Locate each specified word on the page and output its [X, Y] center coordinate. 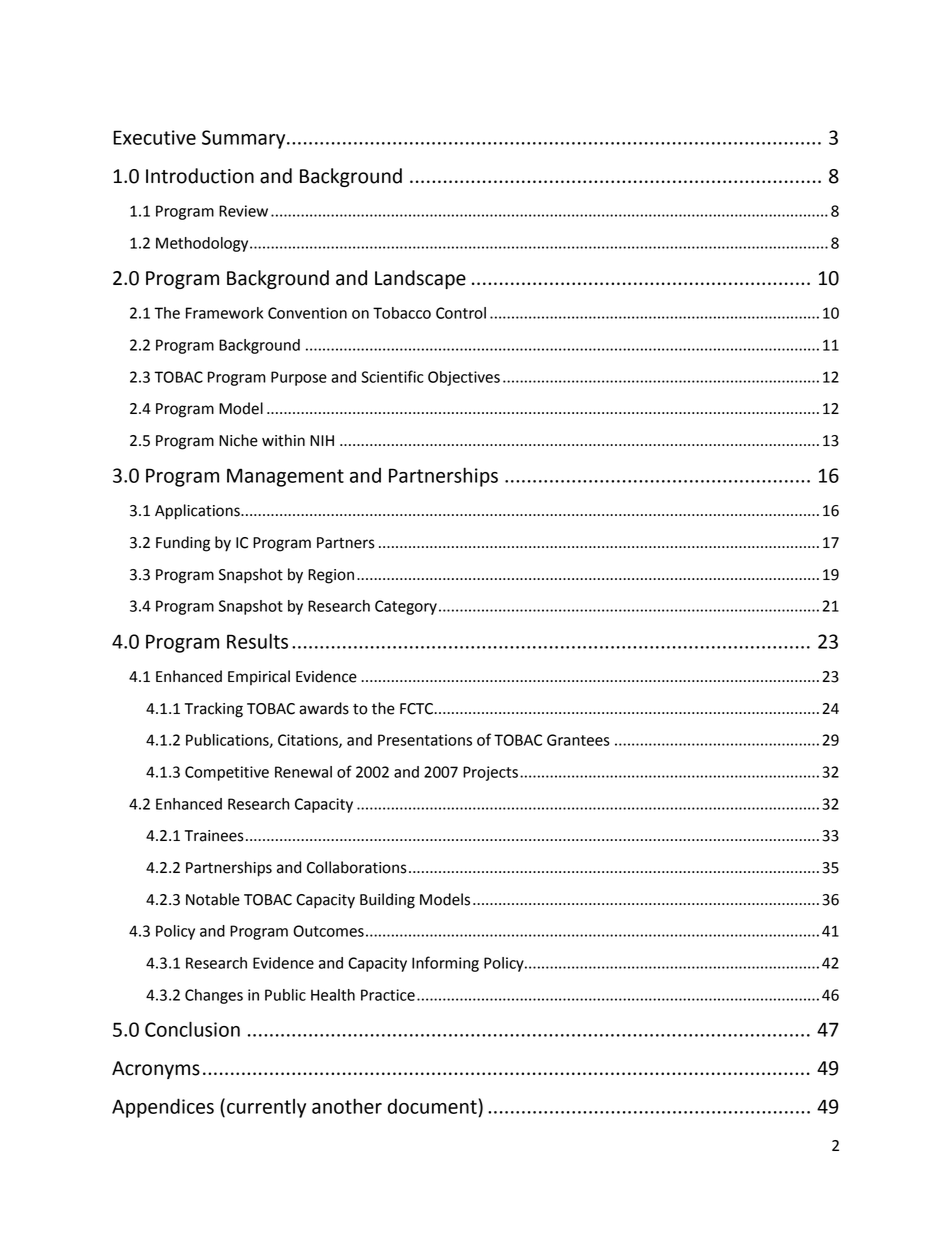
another [347, 1106]
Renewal [303, 772]
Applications [198, 512]
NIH [322, 440]
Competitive [227, 773]
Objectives [464, 378]
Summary [245, 139]
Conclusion [192, 1029]
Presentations [425, 740]
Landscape [420, 279]
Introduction [200, 176]
